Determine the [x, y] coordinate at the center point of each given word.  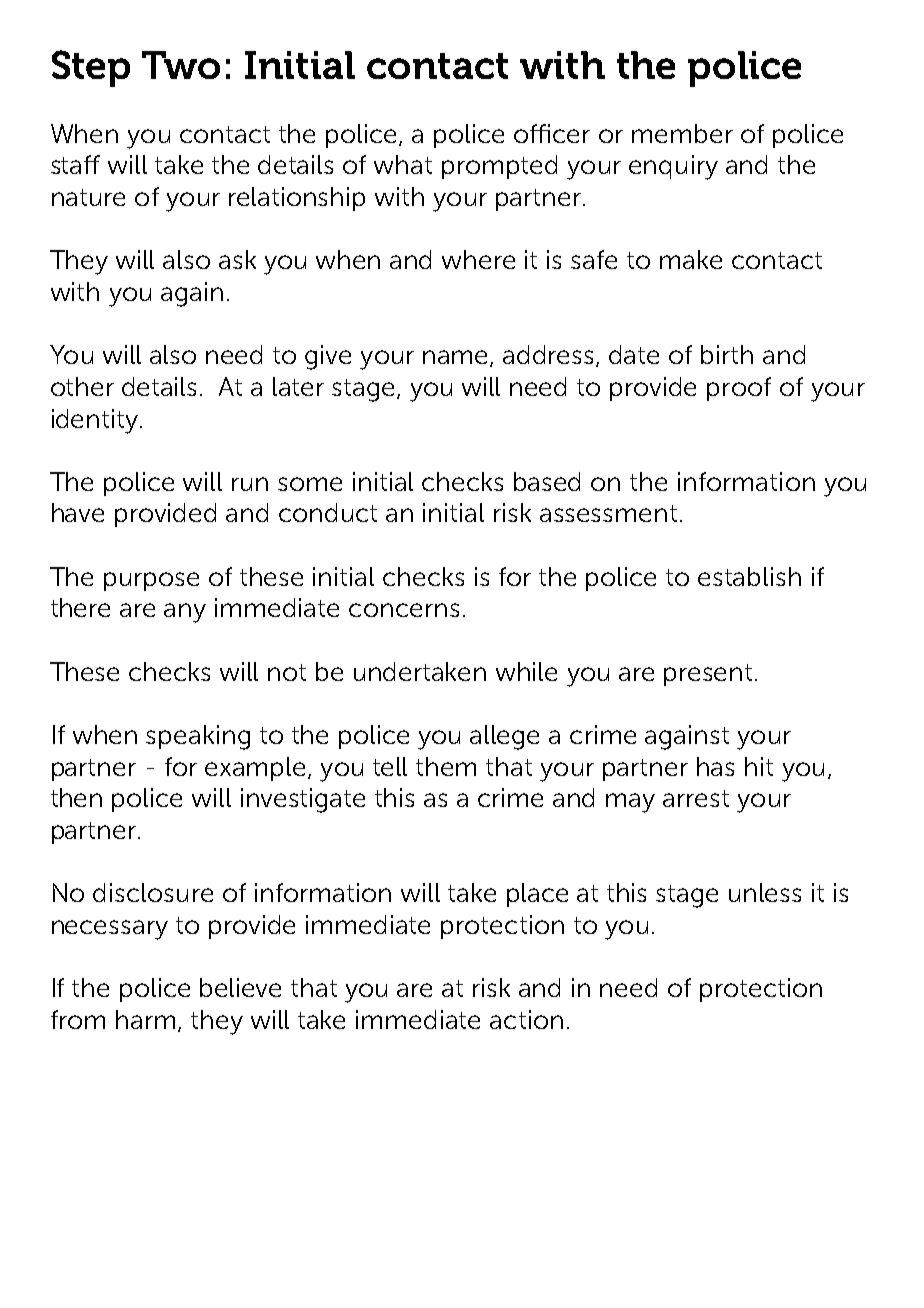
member [682, 133]
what [403, 164]
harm [145, 1019]
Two [181, 65]
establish [749, 576]
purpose [151, 581]
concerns [404, 610]
